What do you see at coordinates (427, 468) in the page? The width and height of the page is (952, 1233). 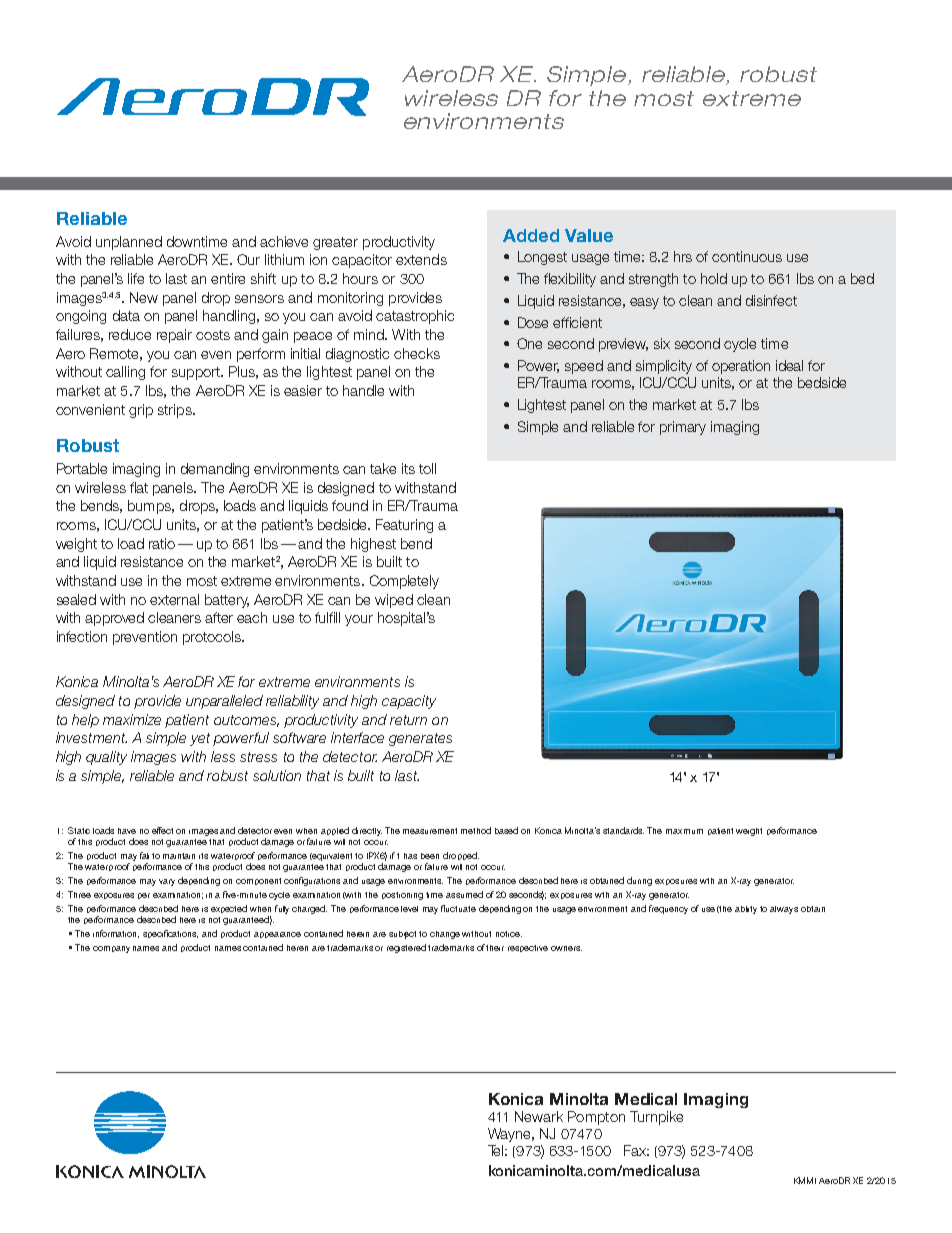 I see `toll` at bounding box center [427, 468].
